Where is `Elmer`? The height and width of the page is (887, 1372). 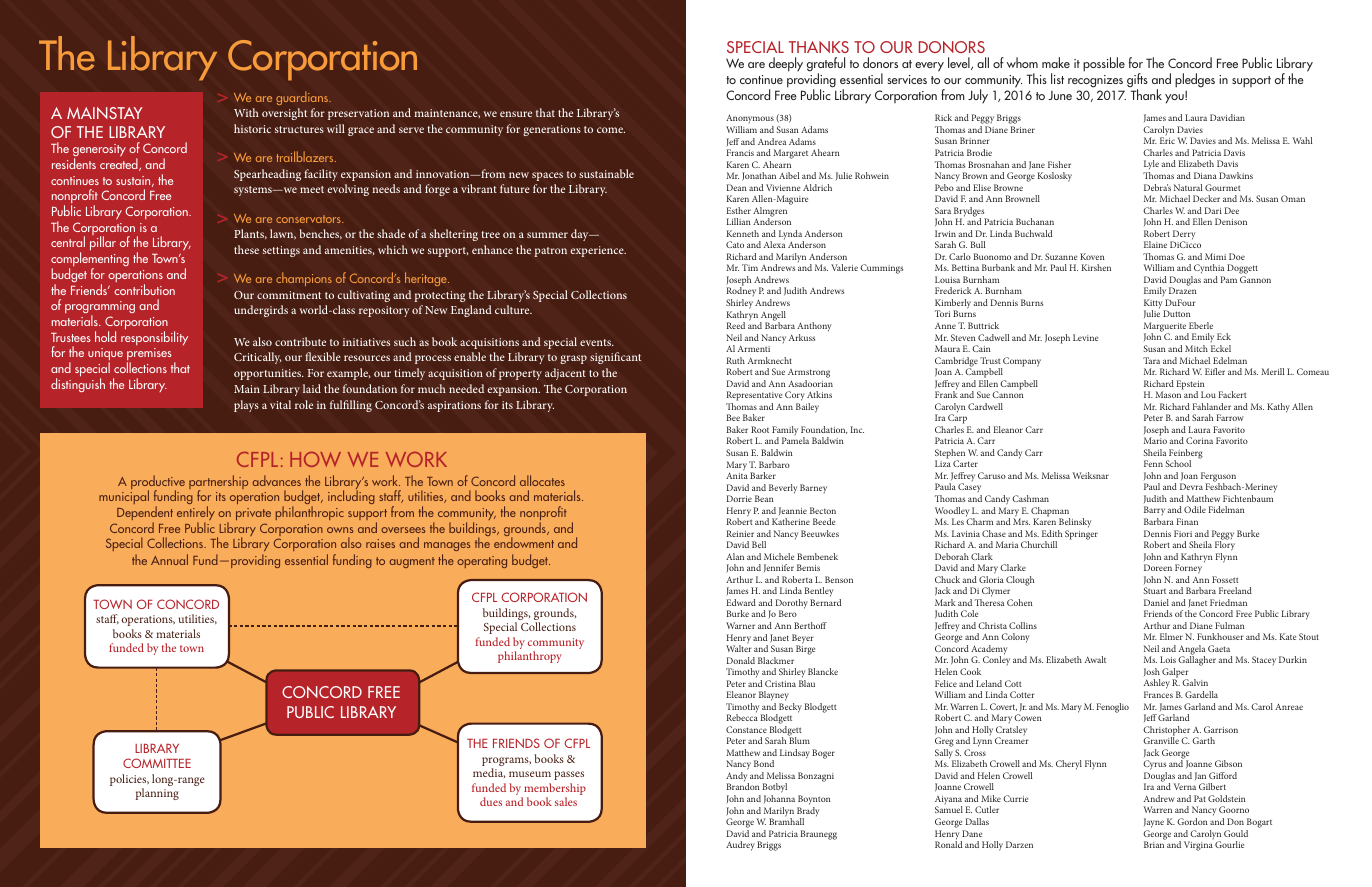
Elmer is located at coordinates (1171, 636).
